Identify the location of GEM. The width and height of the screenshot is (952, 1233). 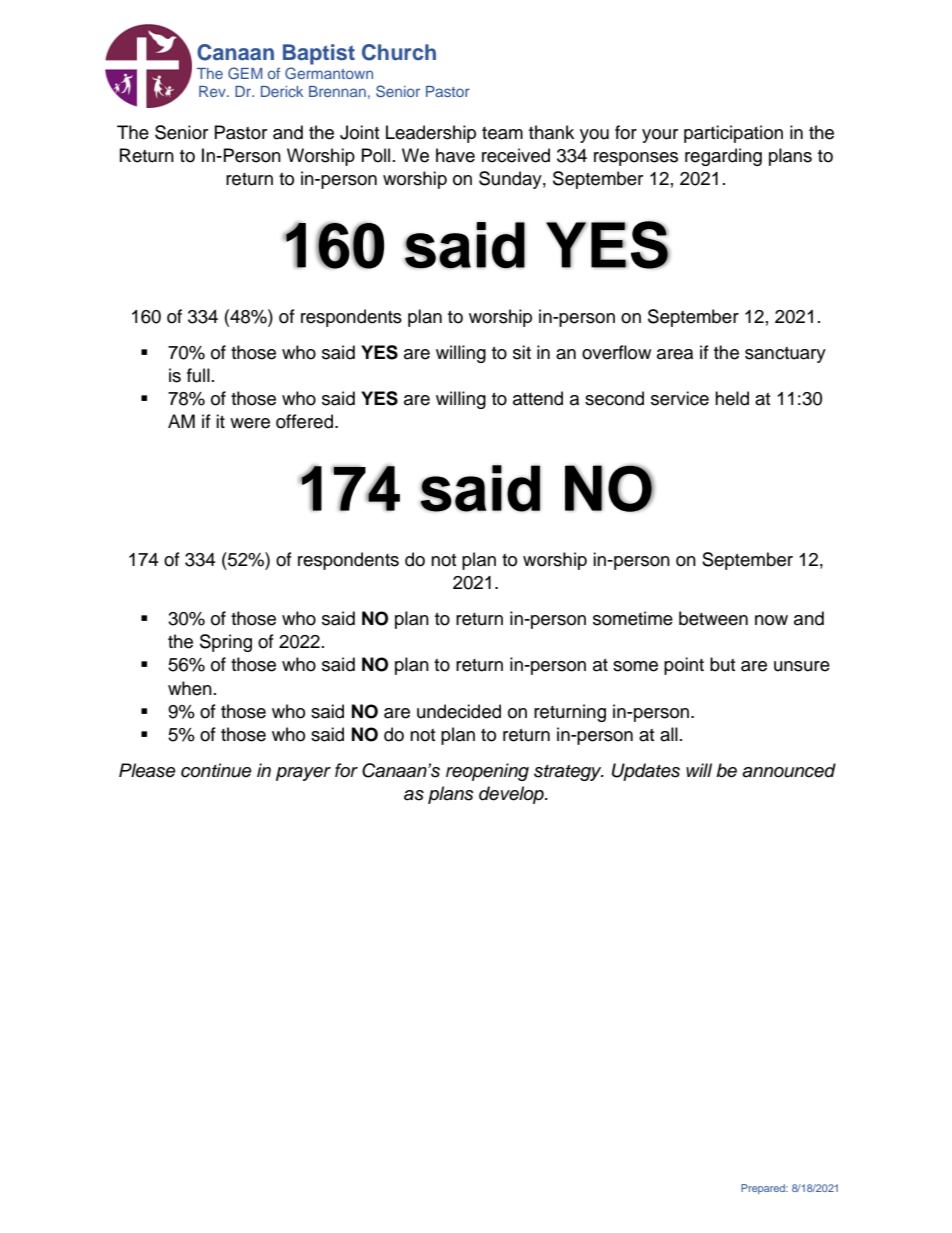
(245, 73).
